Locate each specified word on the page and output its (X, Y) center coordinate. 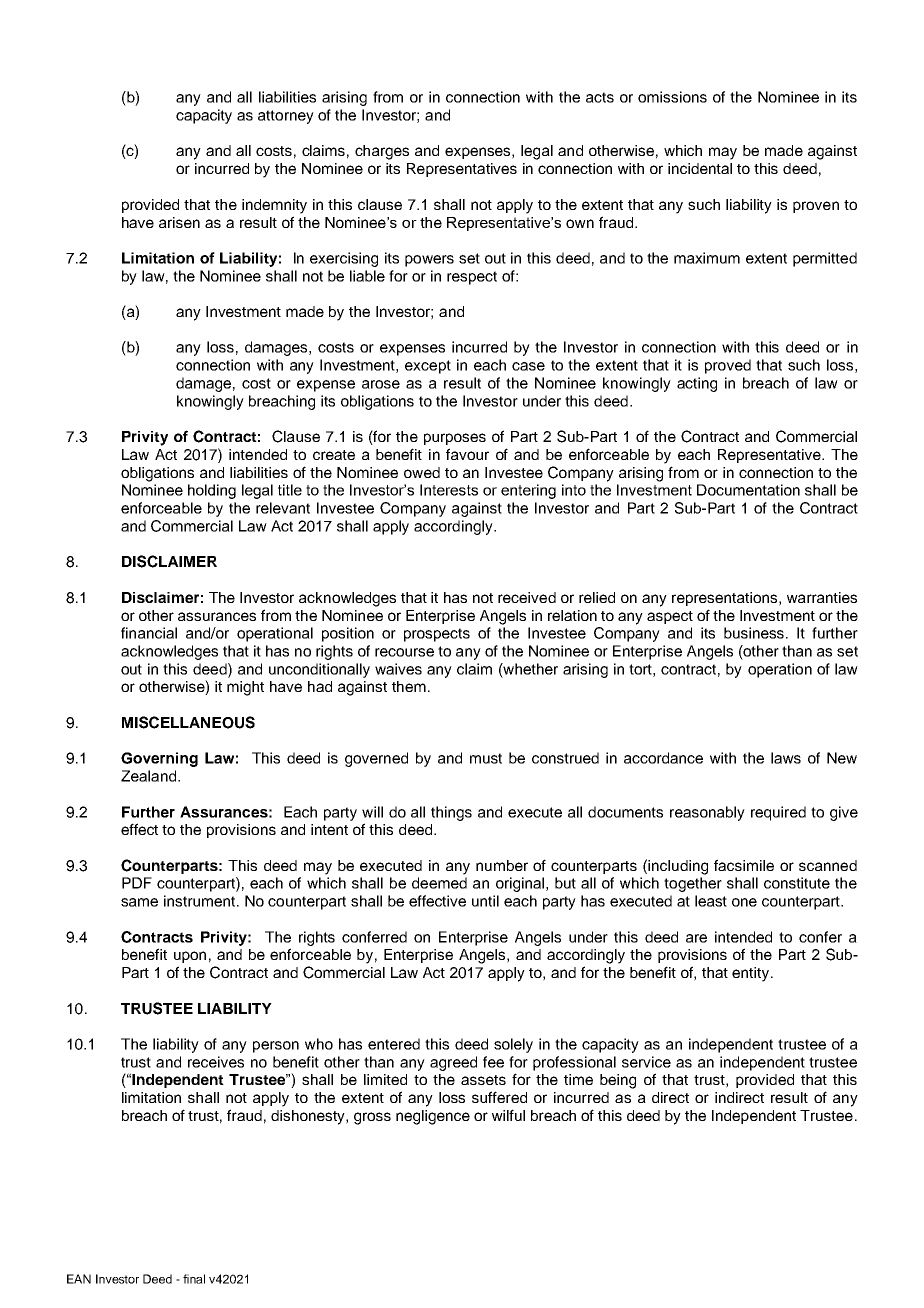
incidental (700, 168)
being (618, 1081)
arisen (179, 222)
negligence (433, 1117)
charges (382, 152)
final (194, 1279)
